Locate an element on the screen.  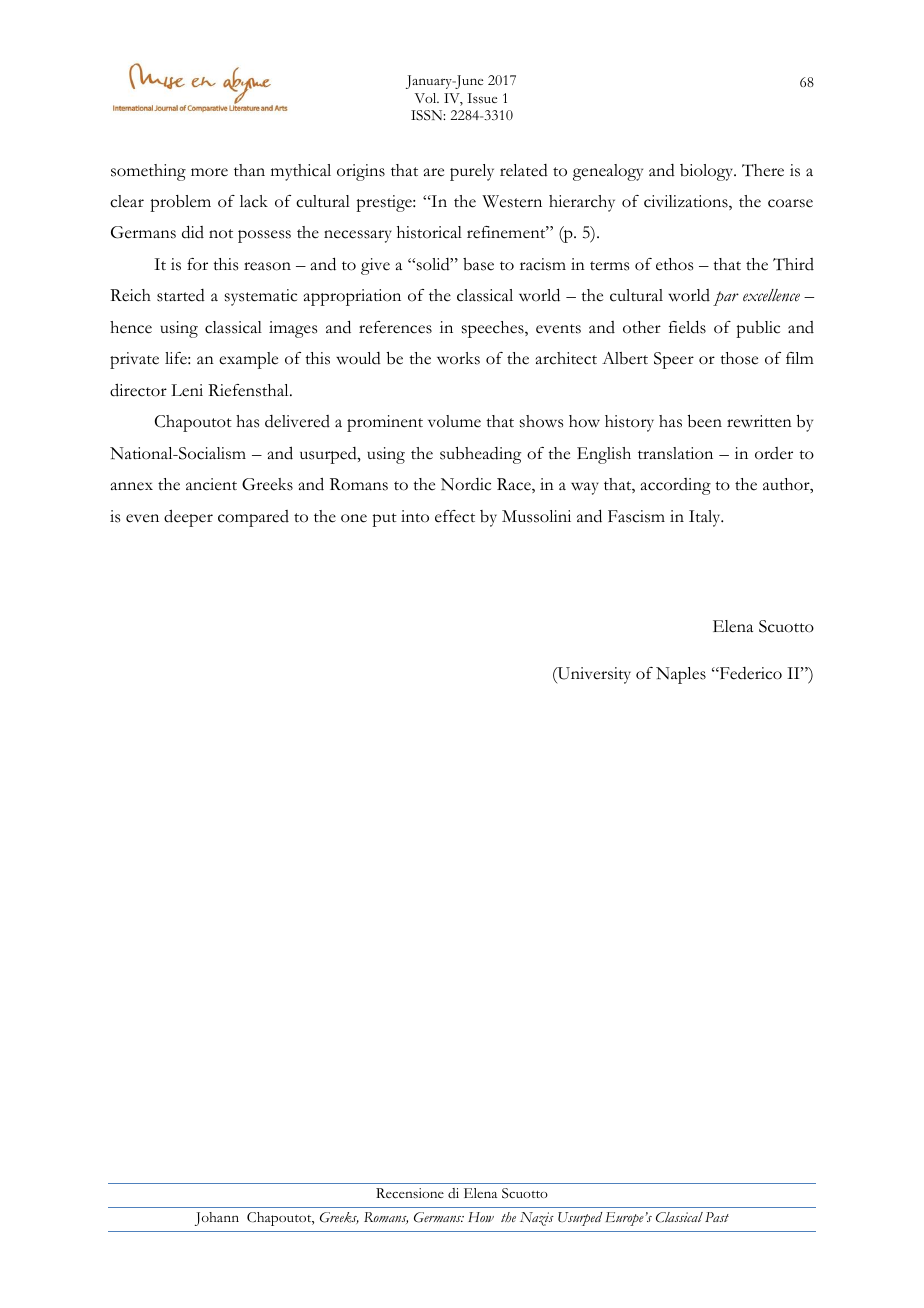
Naples is located at coordinates (681, 675).
